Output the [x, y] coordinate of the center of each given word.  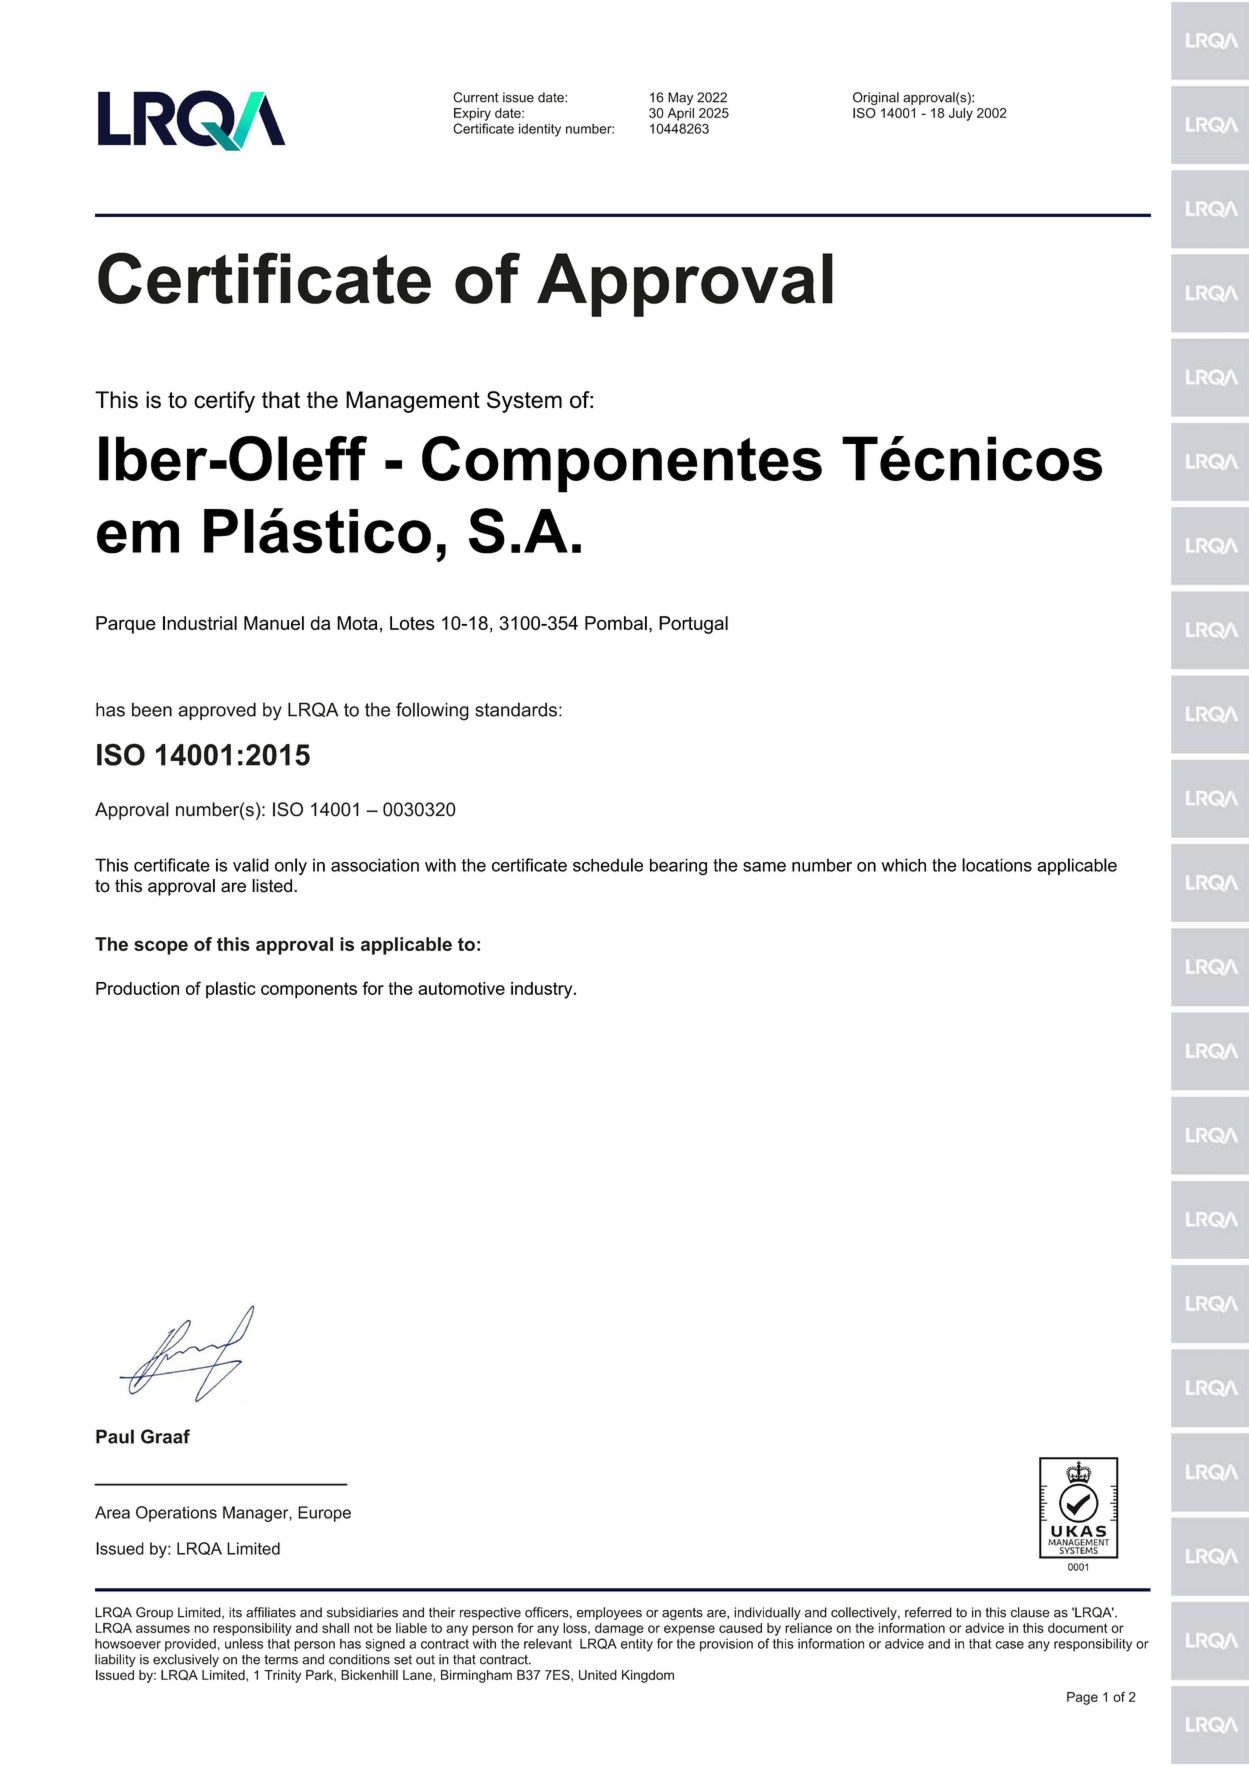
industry [543, 990]
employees [609, 1613]
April [681, 114]
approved [217, 711]
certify [224, 402]
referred [928, 1612]
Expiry [472, 114]
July [961, 114]
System [524, 402]
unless [244, 1643]
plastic [231, 990]
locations [997, 865]
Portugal [693, 625]
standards [516, 709]
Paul [115, 1436]
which [904, 865]
